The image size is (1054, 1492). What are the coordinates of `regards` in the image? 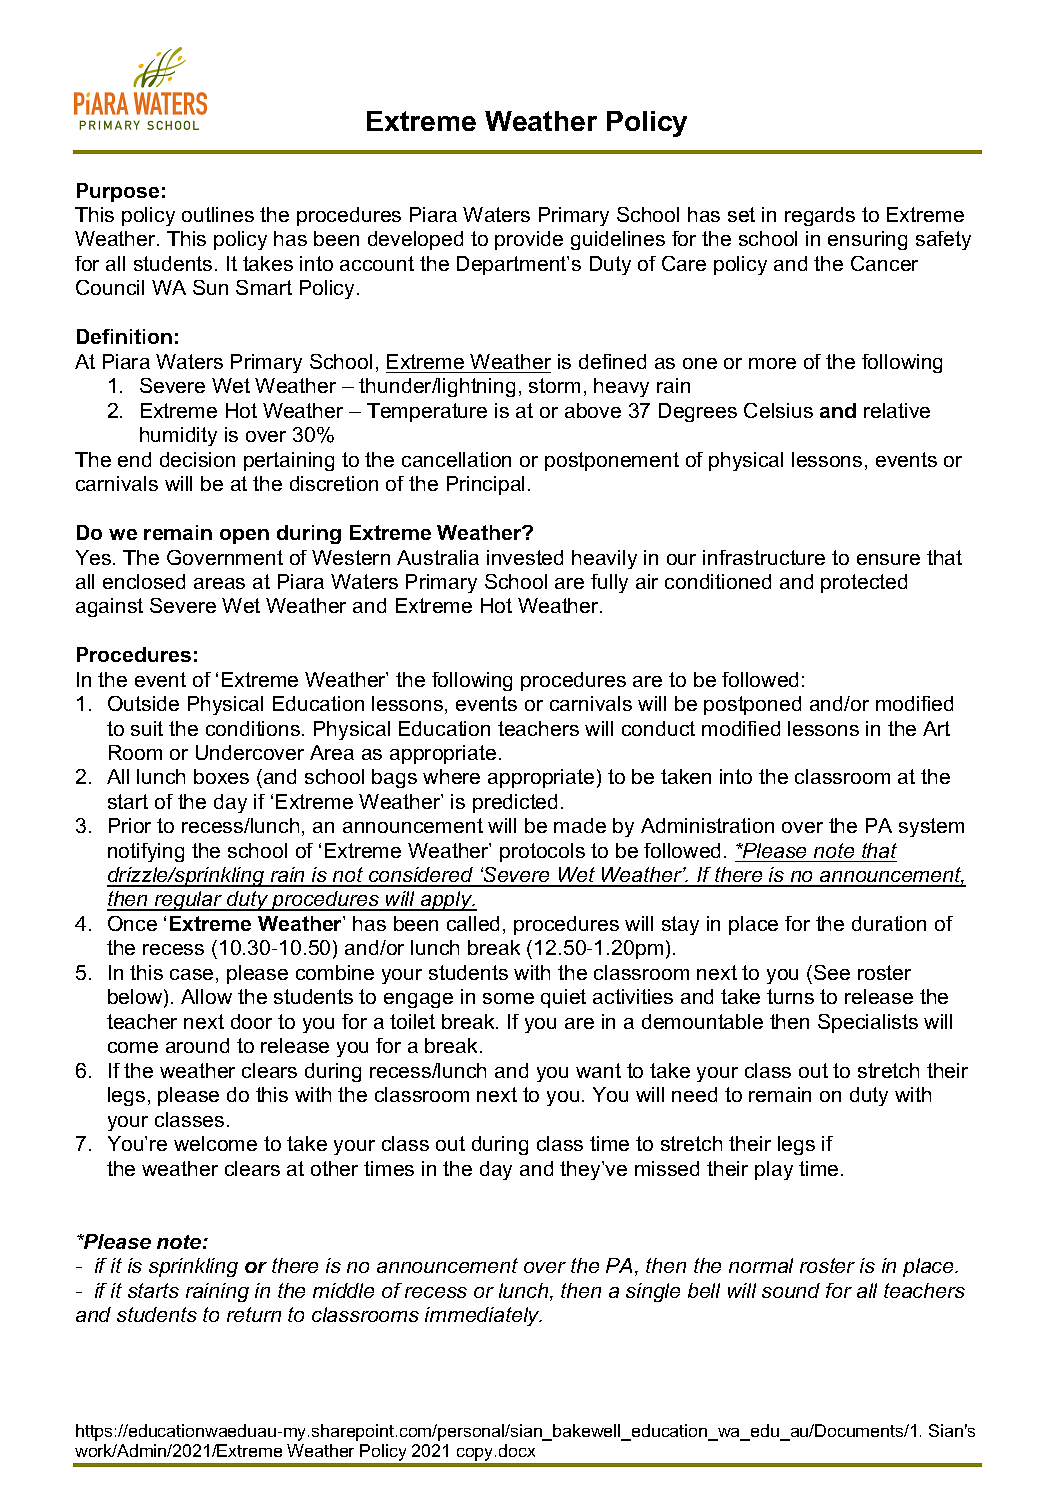 It's located at (820, 216).
